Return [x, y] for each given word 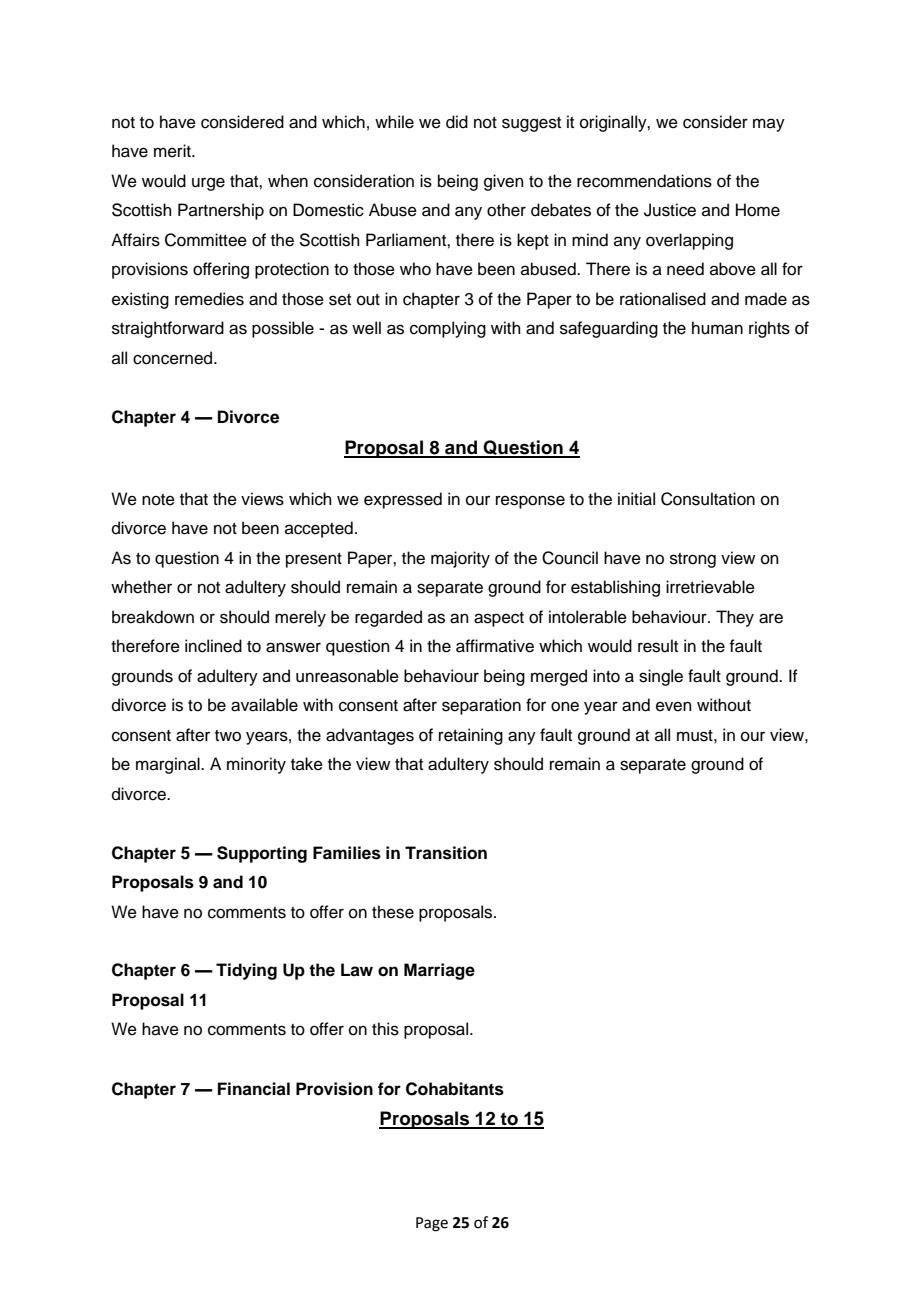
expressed [403, 500]
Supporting [262, 854]
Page [432, 1224]
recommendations [644, 181]
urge [208, 184]
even [674, 706]
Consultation [708, 499]
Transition [446, 853]
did [457, 122]
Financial [254, 1089]
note [158, 500]
